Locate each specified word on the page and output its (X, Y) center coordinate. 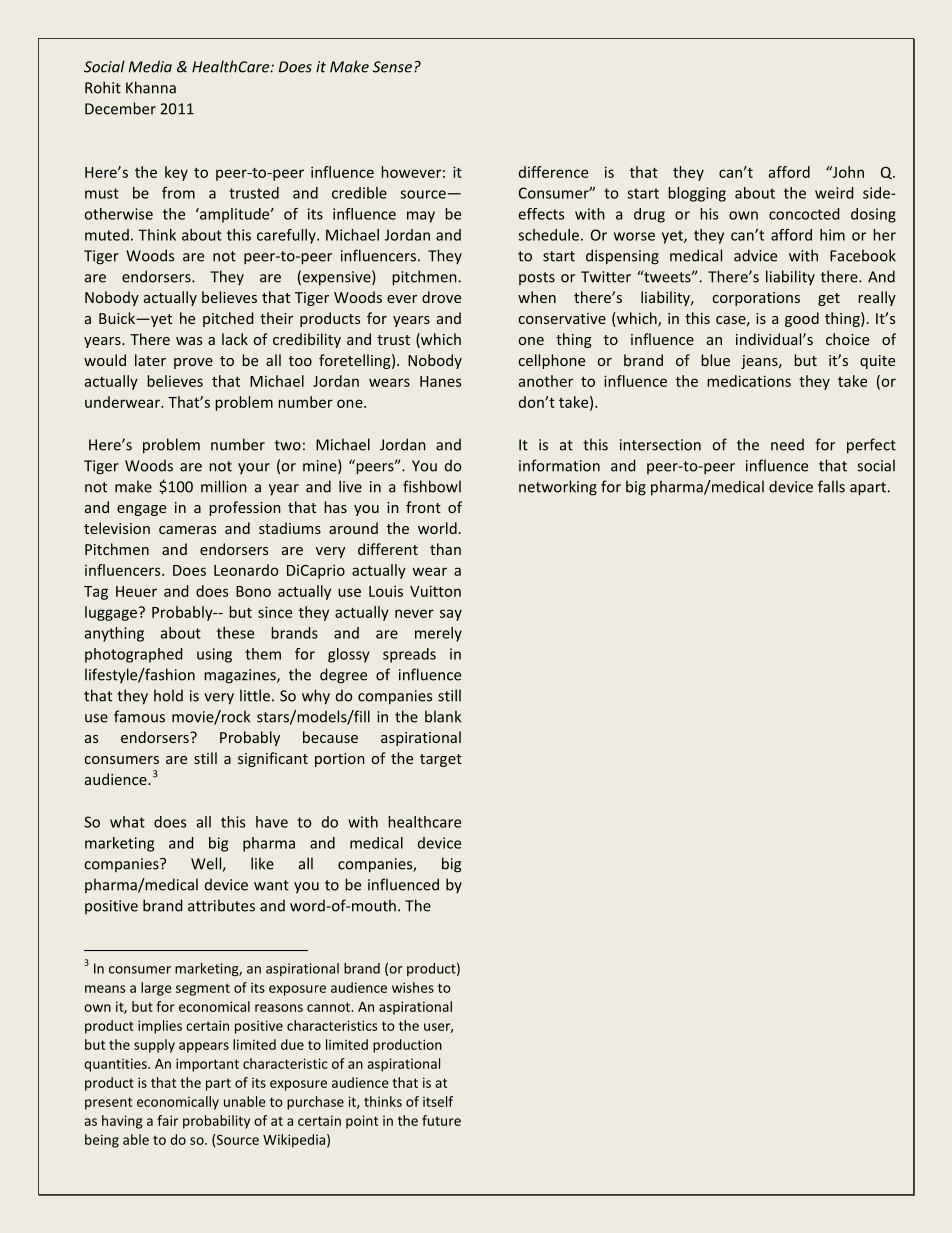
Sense (392, 67)
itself (438, 1101)
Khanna (151, 87)
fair (167, 1120)
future (441, 1120)
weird (834, 193)
